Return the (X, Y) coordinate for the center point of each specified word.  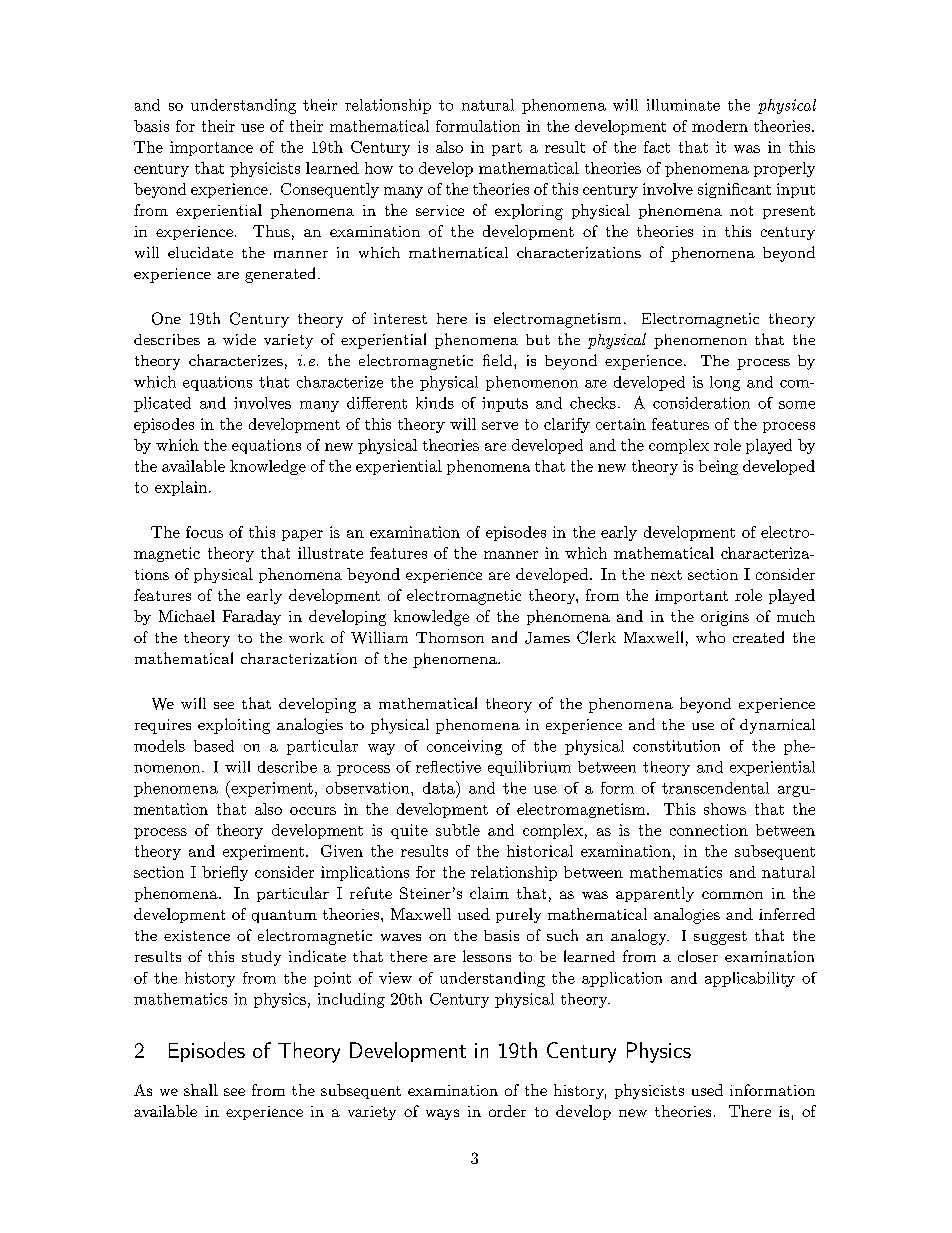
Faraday (252, 617)
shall (201, 1090)
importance (211, 148)
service (440, 210)
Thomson (450, 637)
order (507, 1111)
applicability (750, 979)
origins (725, 618)
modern (720, 126)
